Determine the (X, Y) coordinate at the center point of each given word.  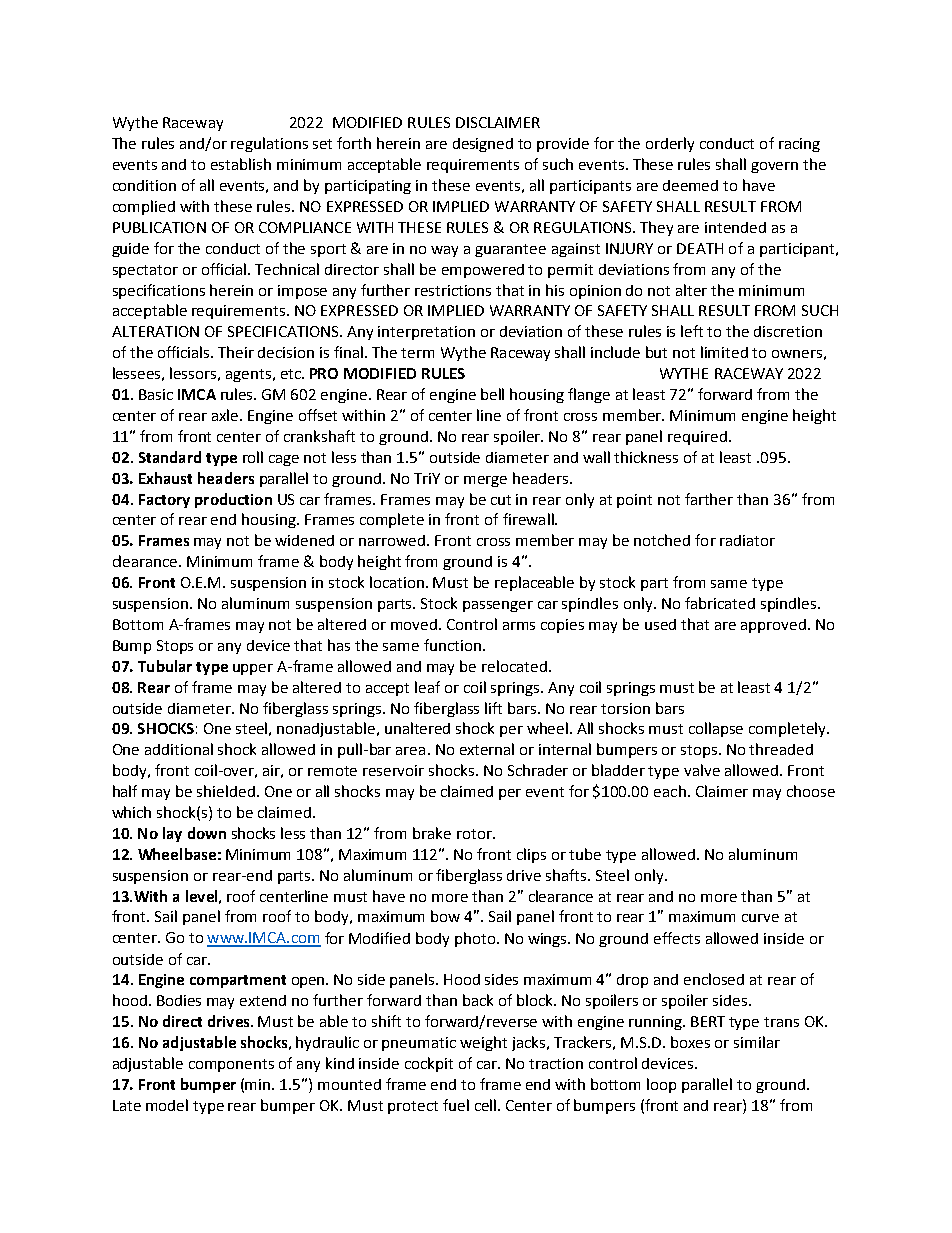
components (231, 1065)
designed (483, 145)
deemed (690, 185)
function (452, 645)
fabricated (720, 603)
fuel (456, 1105)
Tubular (165, 666)
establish (241, 164)
